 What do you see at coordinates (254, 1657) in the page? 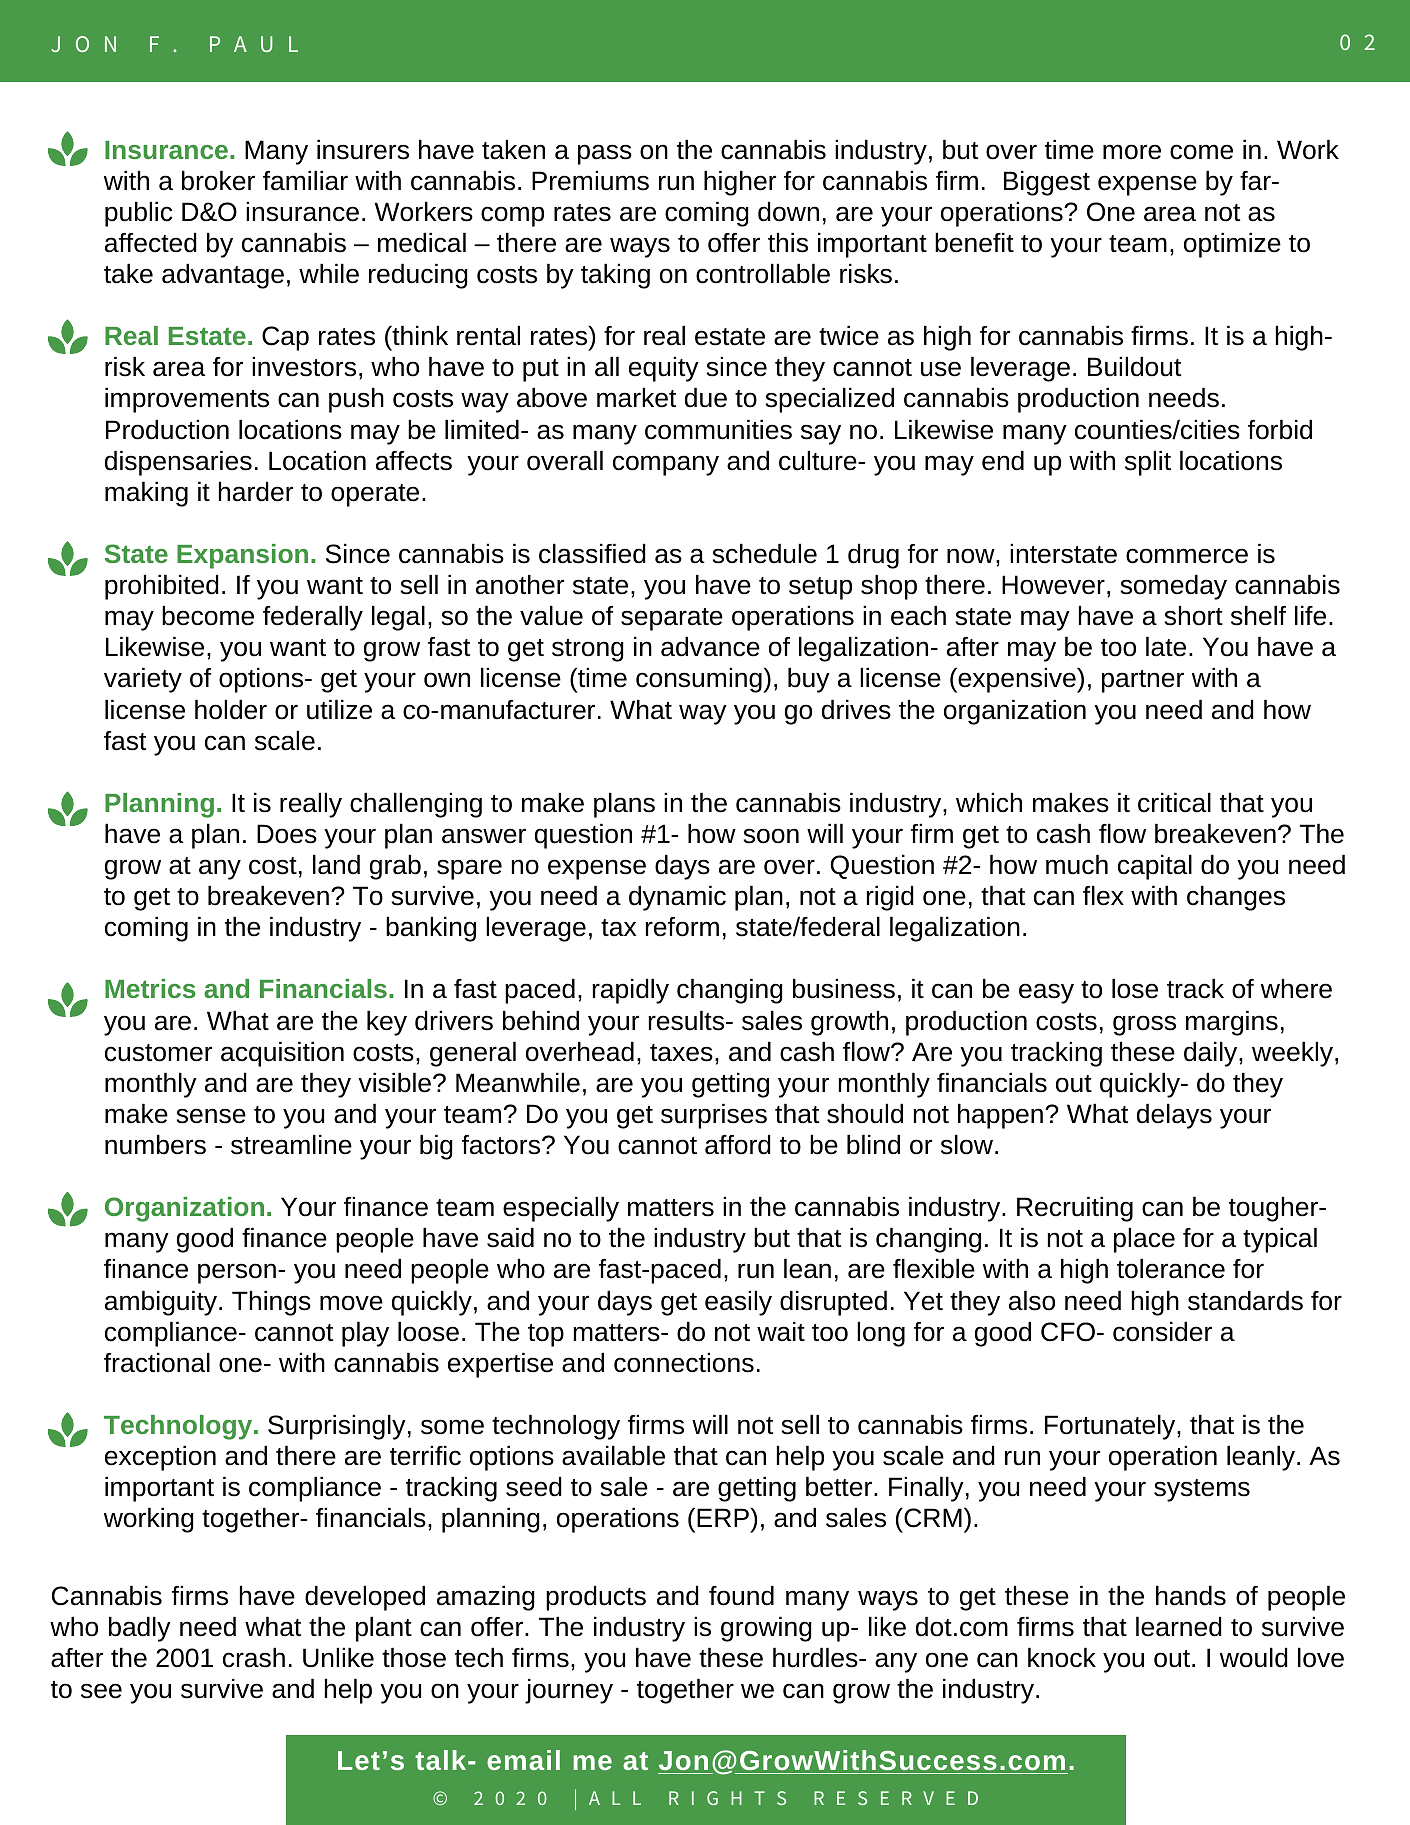
I see `crash` at bounding box center [254, 1657].
